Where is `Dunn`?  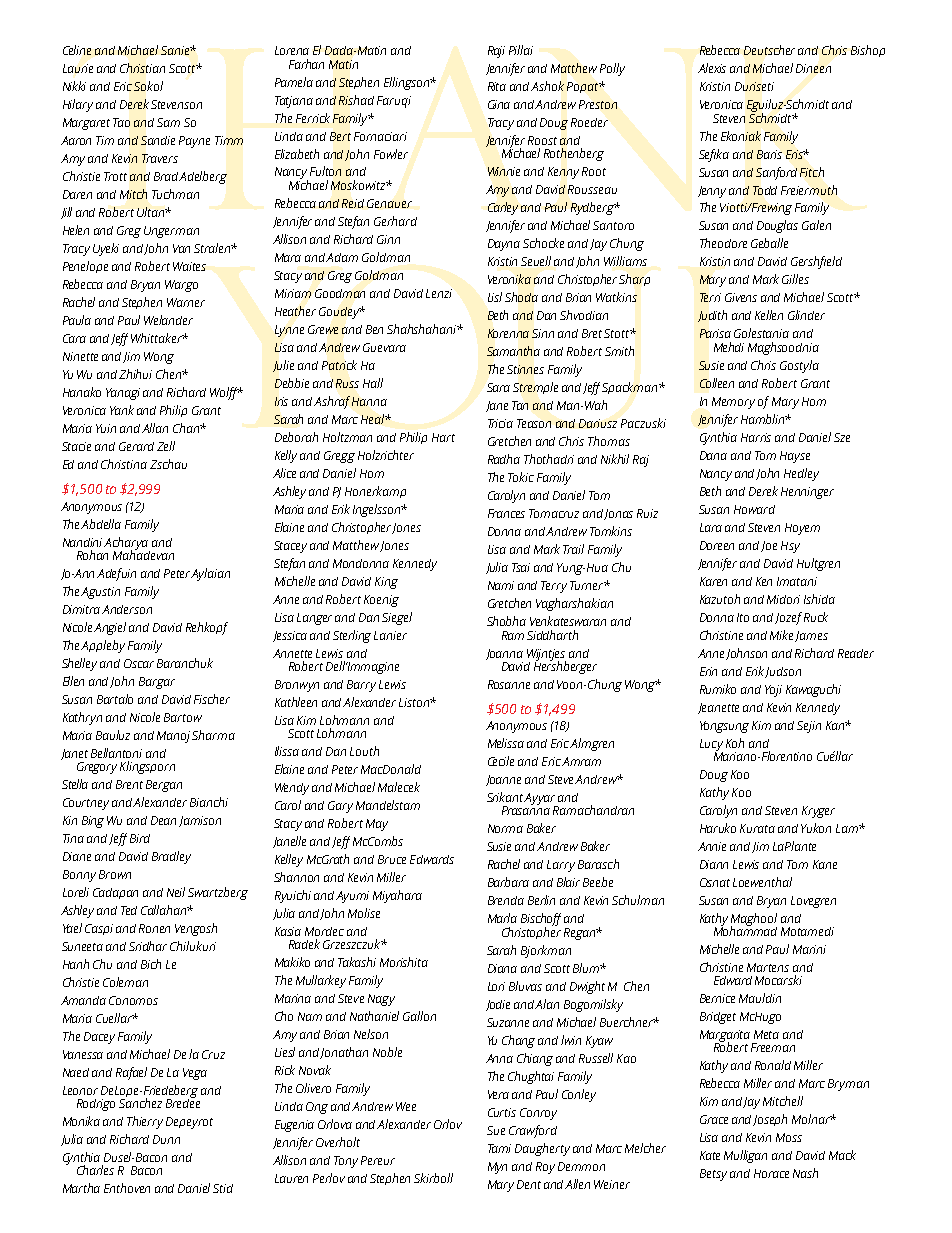 Dunn is located at coordinates (166, 1139).
